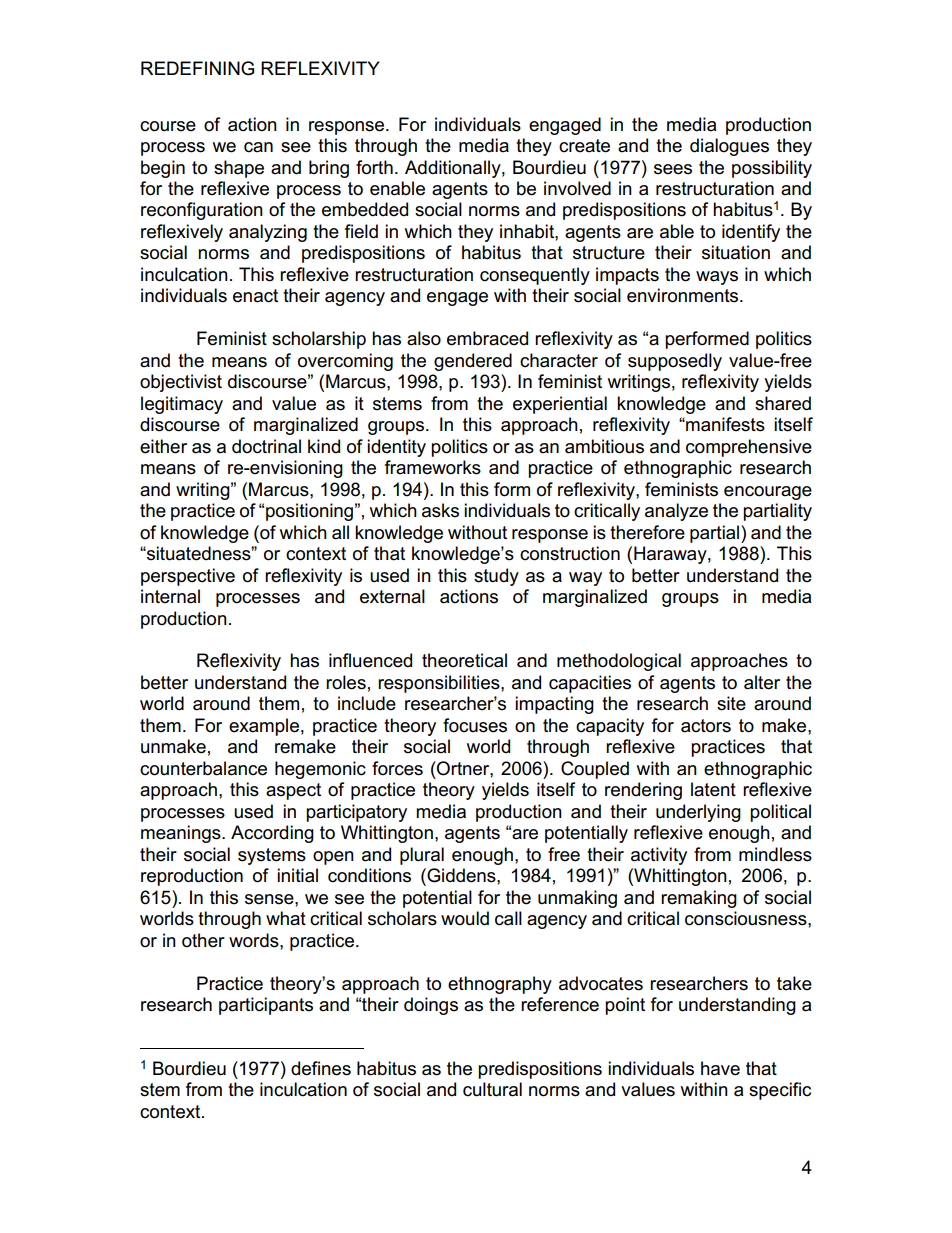 This document has height=1233, width=952. What do you see at coordinates (720, 1068) in the document?
I see `have` at bounding box center [720, 1068].
